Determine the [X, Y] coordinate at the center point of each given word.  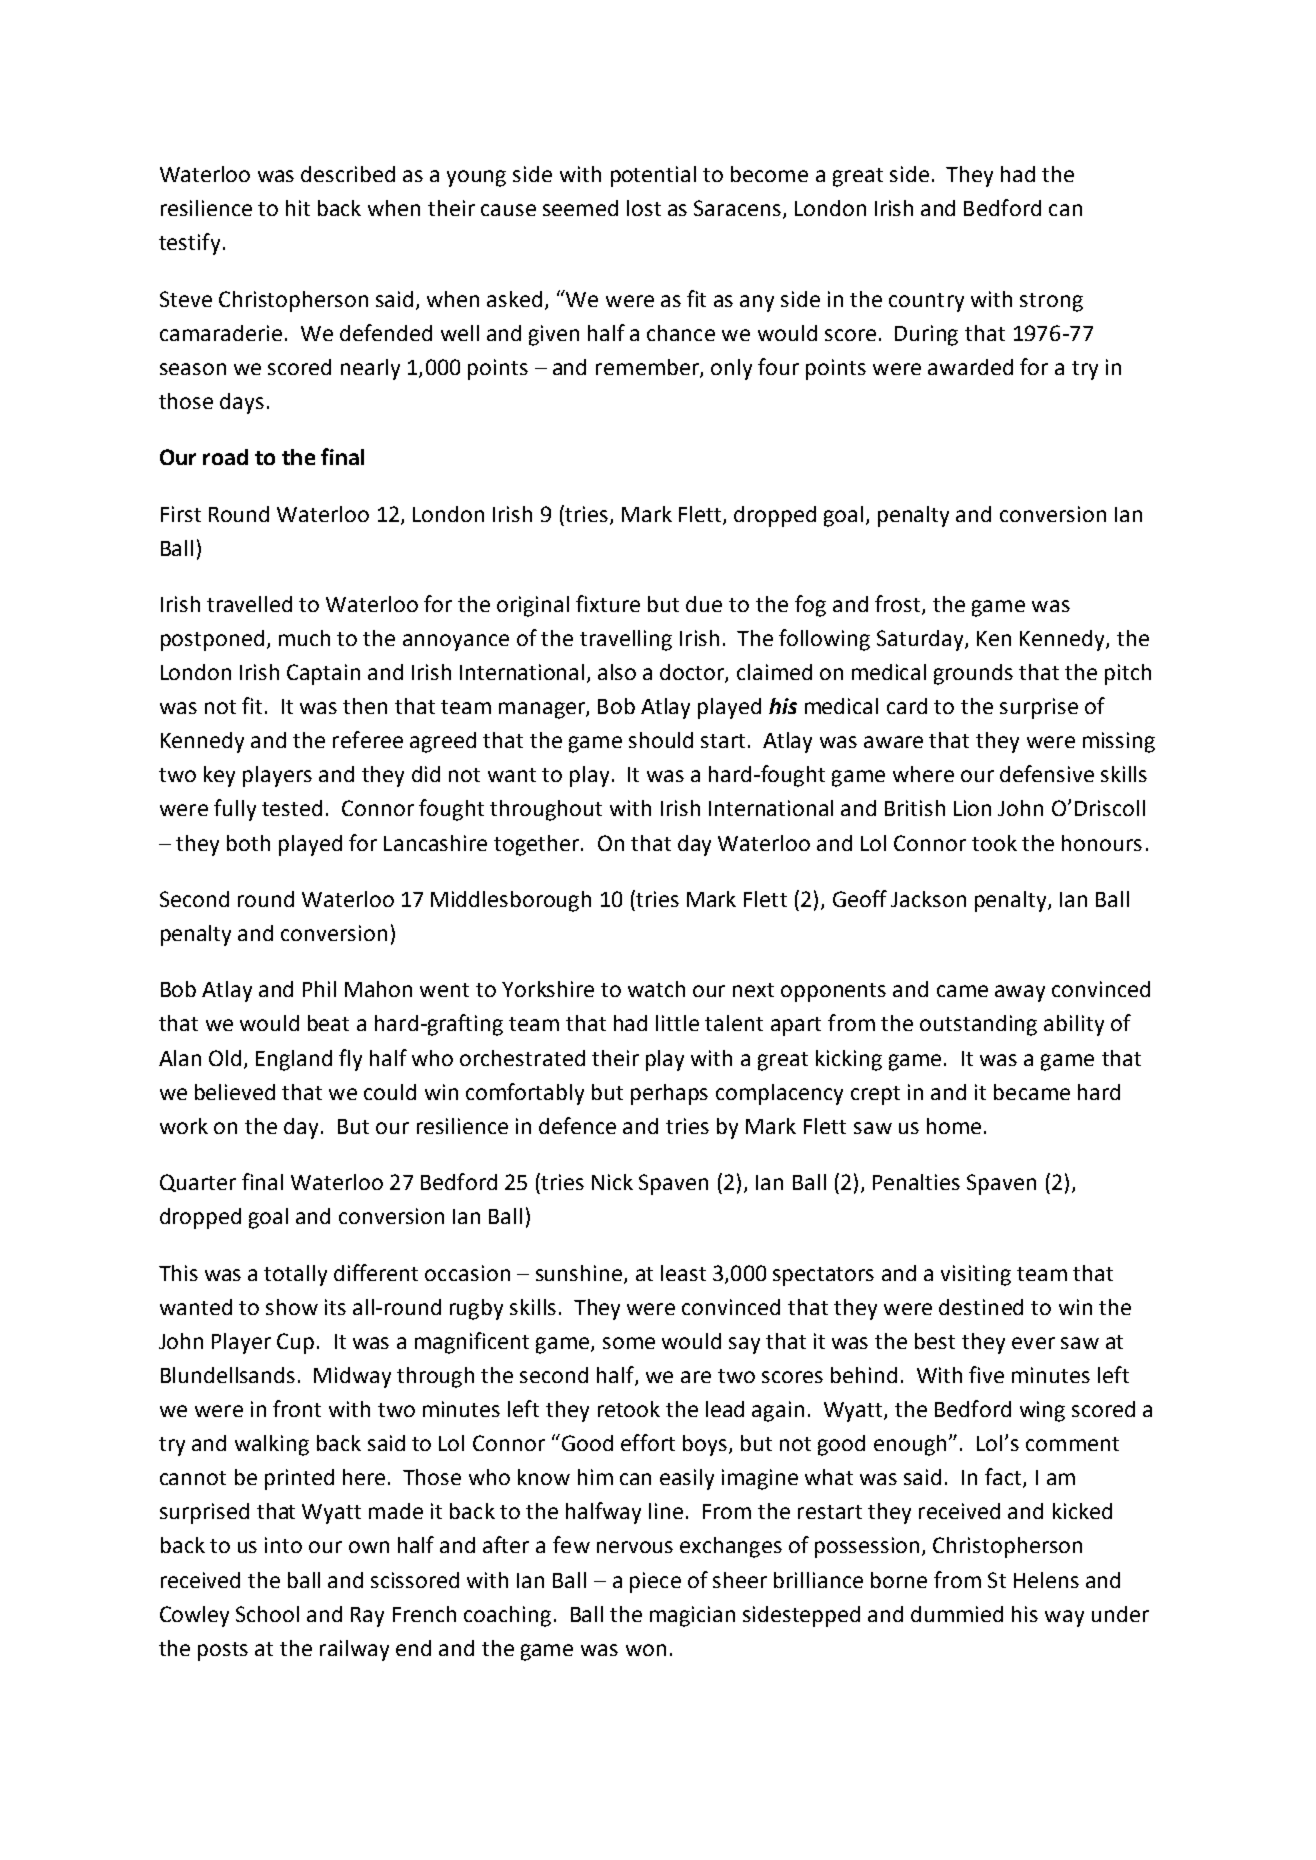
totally [295, 1275]
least [683, 1273]
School [267, 1614]
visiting [976, 1275]
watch [656, 989]
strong [1051, 302]
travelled [249, 604]
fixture [608, 603]
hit [298, 208]
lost [644, 208]
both [248, 843]
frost [899, 604]
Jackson [928, 899]
